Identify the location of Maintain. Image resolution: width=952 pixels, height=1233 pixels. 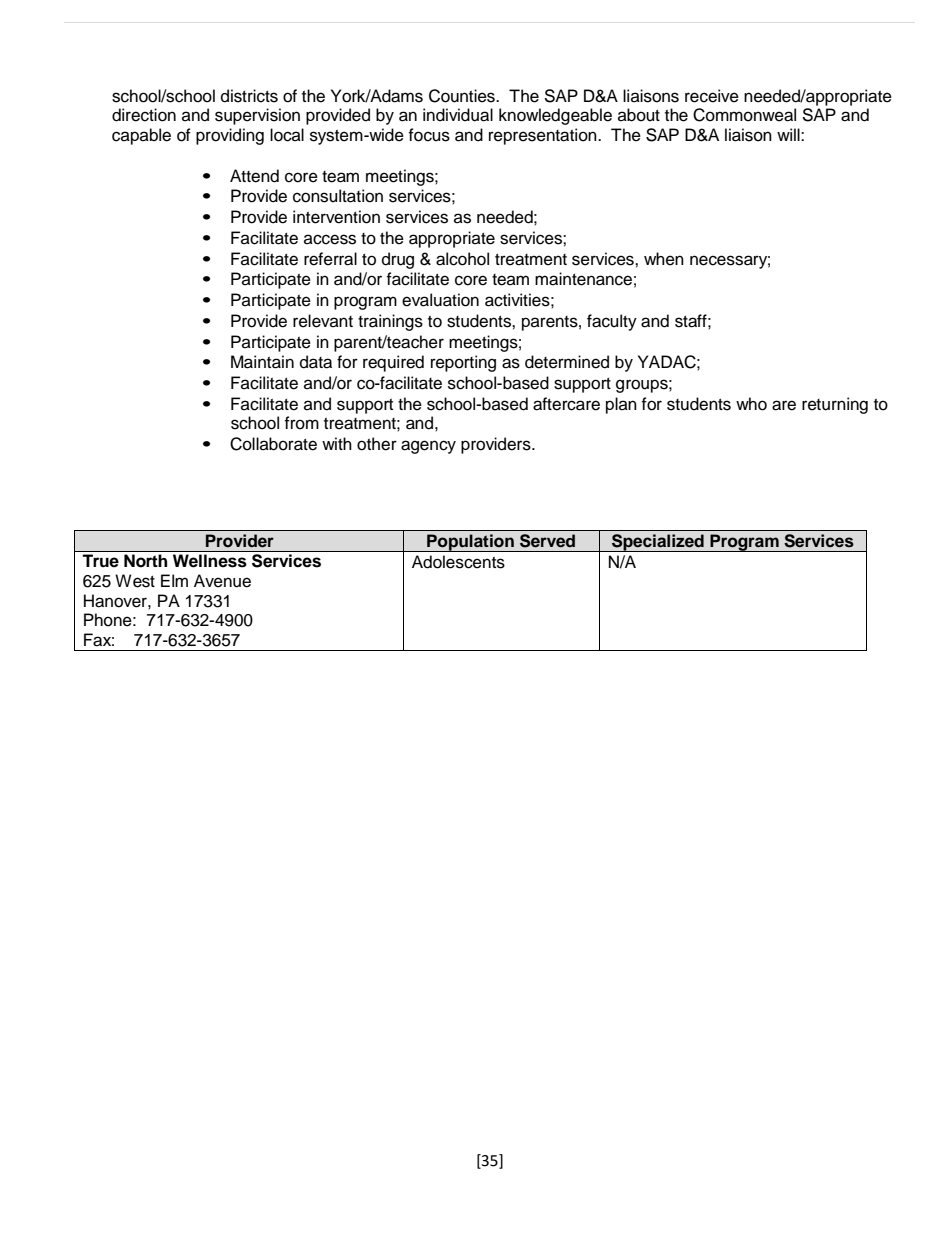
(262, 362).
